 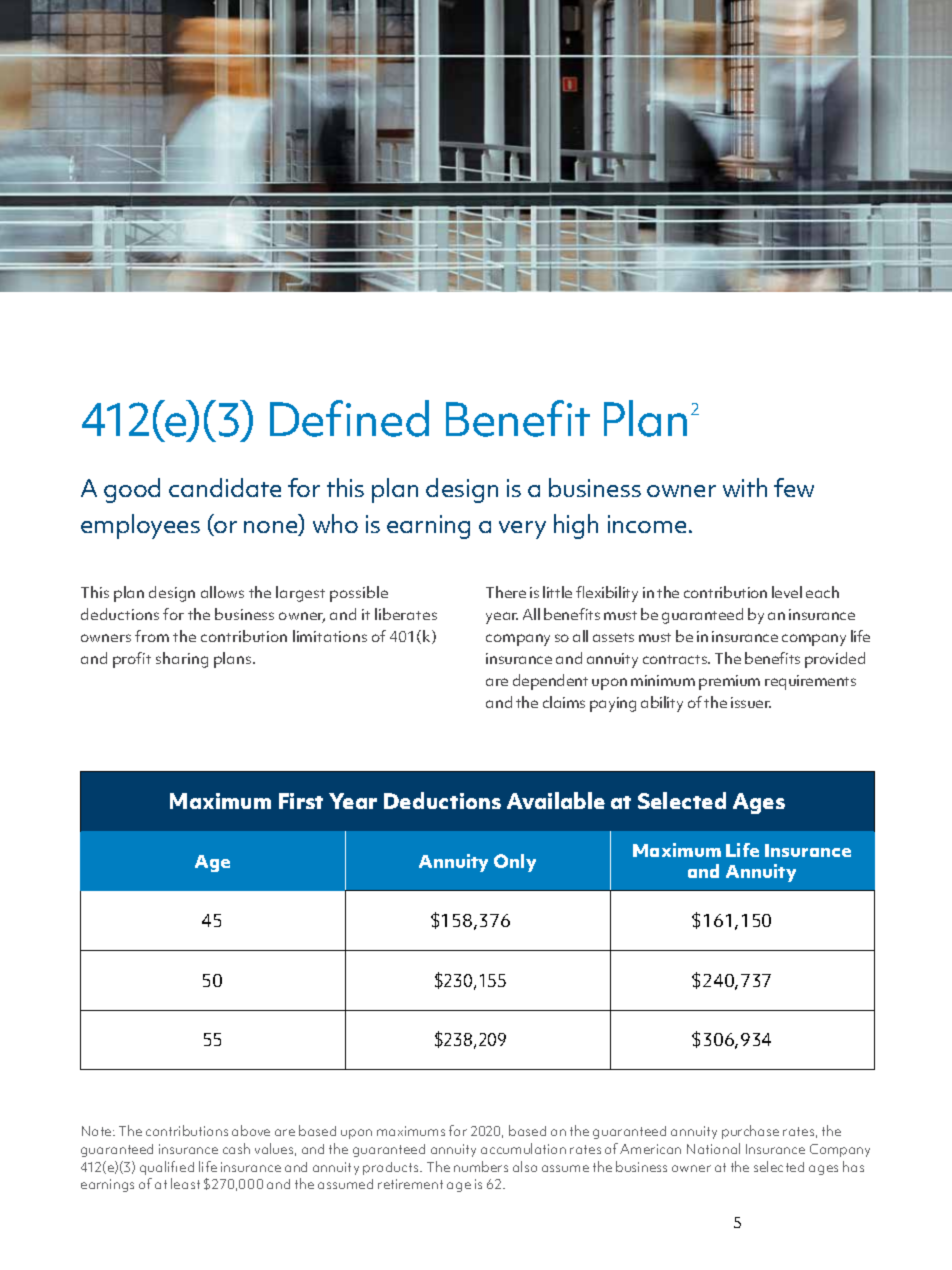 I want to click on Available, so click(x=556, y=800).
